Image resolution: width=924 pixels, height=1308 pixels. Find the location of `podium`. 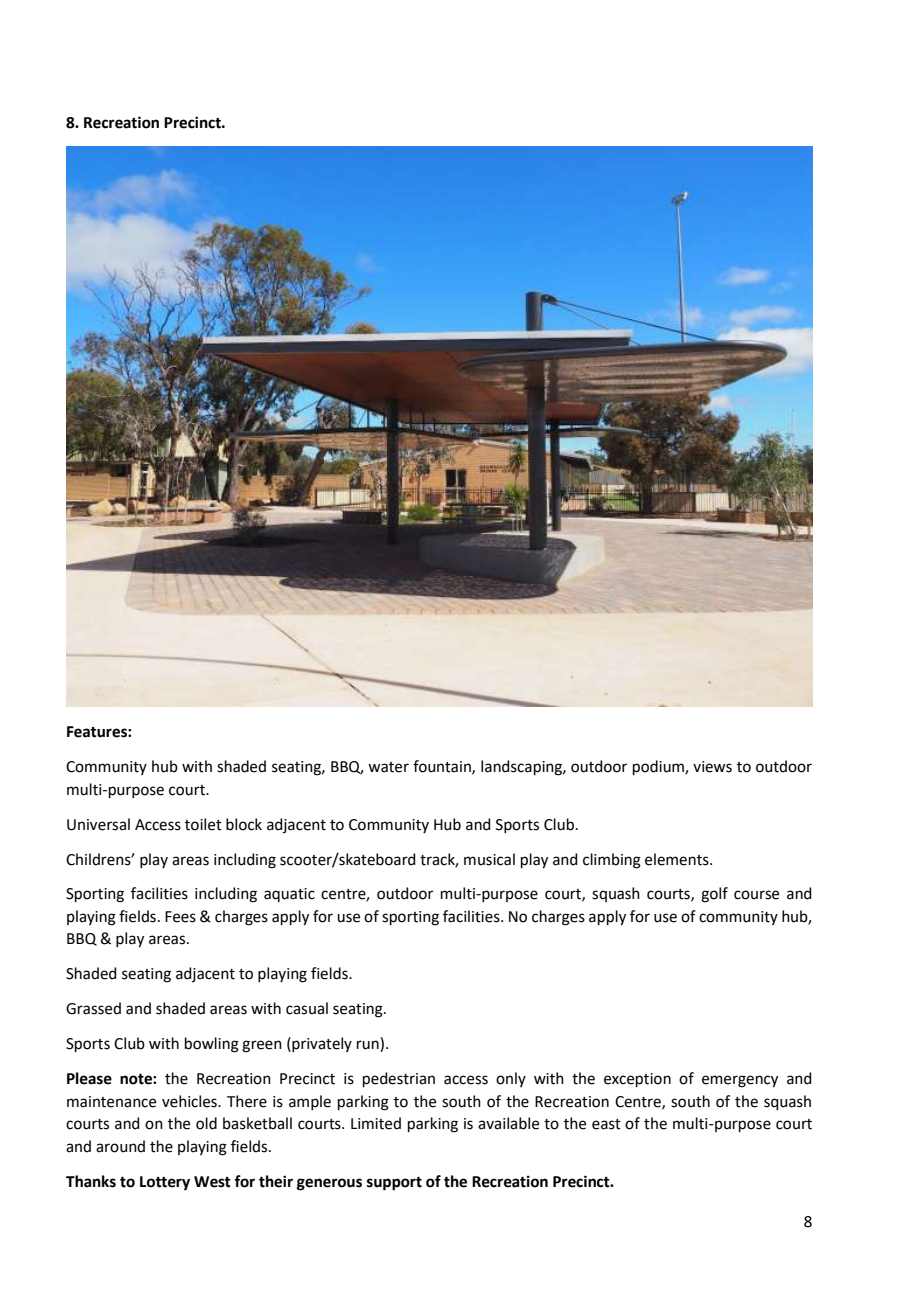

podium is located at coordinates (659, 767).
